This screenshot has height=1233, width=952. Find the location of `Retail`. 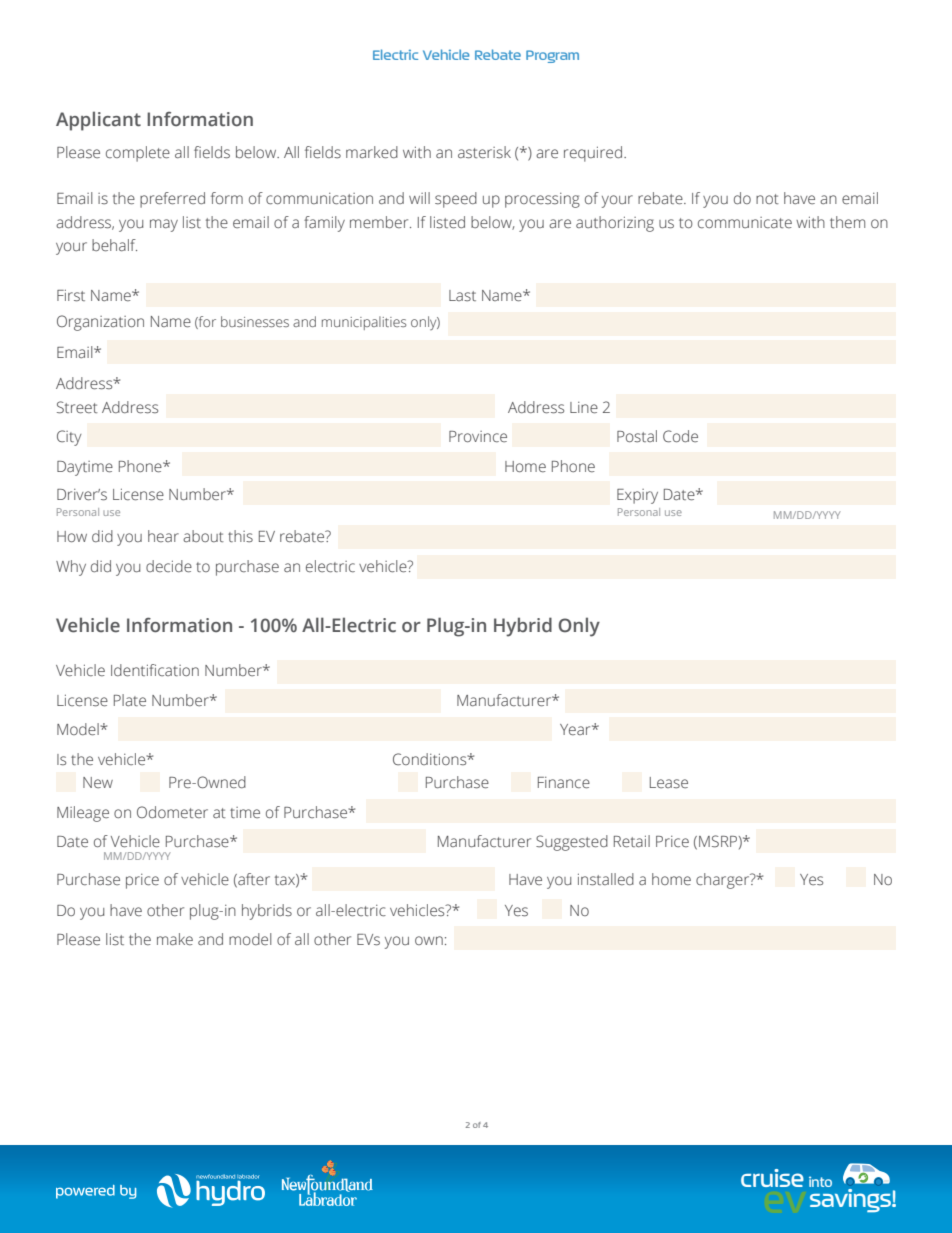

Retail is located at coordinates (632, 841).
